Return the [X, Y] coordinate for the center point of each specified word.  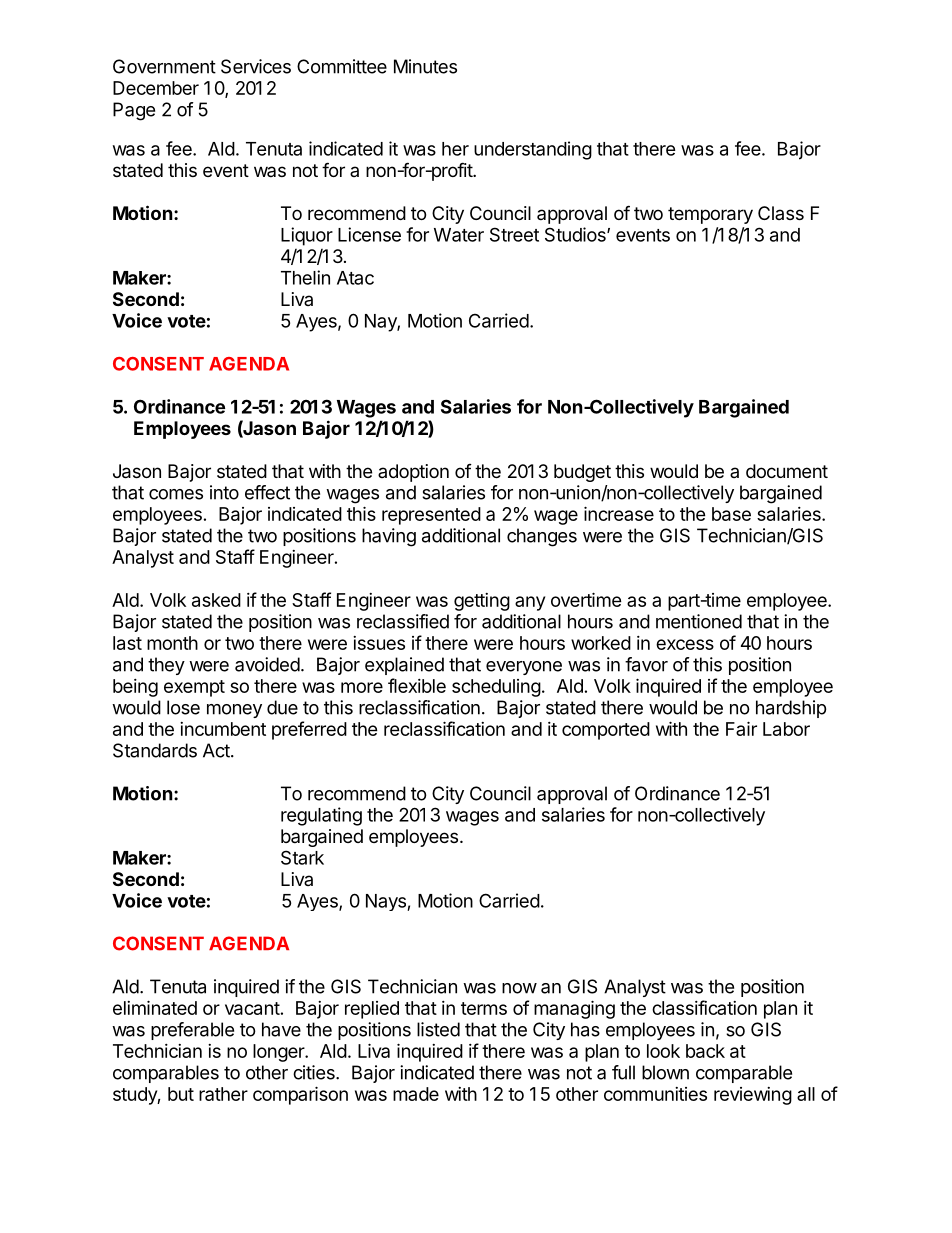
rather [223, 1094]
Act [216, 750]
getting [482, 602]
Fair [741, 728]
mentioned [699, 621]
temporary [710, 215]
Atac [355, 278]
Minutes [425, 66]
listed [438, 1029]
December [156, 88]
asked [216, 600]
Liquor [307, 236]
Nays [387, 902]
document [787, 471]
